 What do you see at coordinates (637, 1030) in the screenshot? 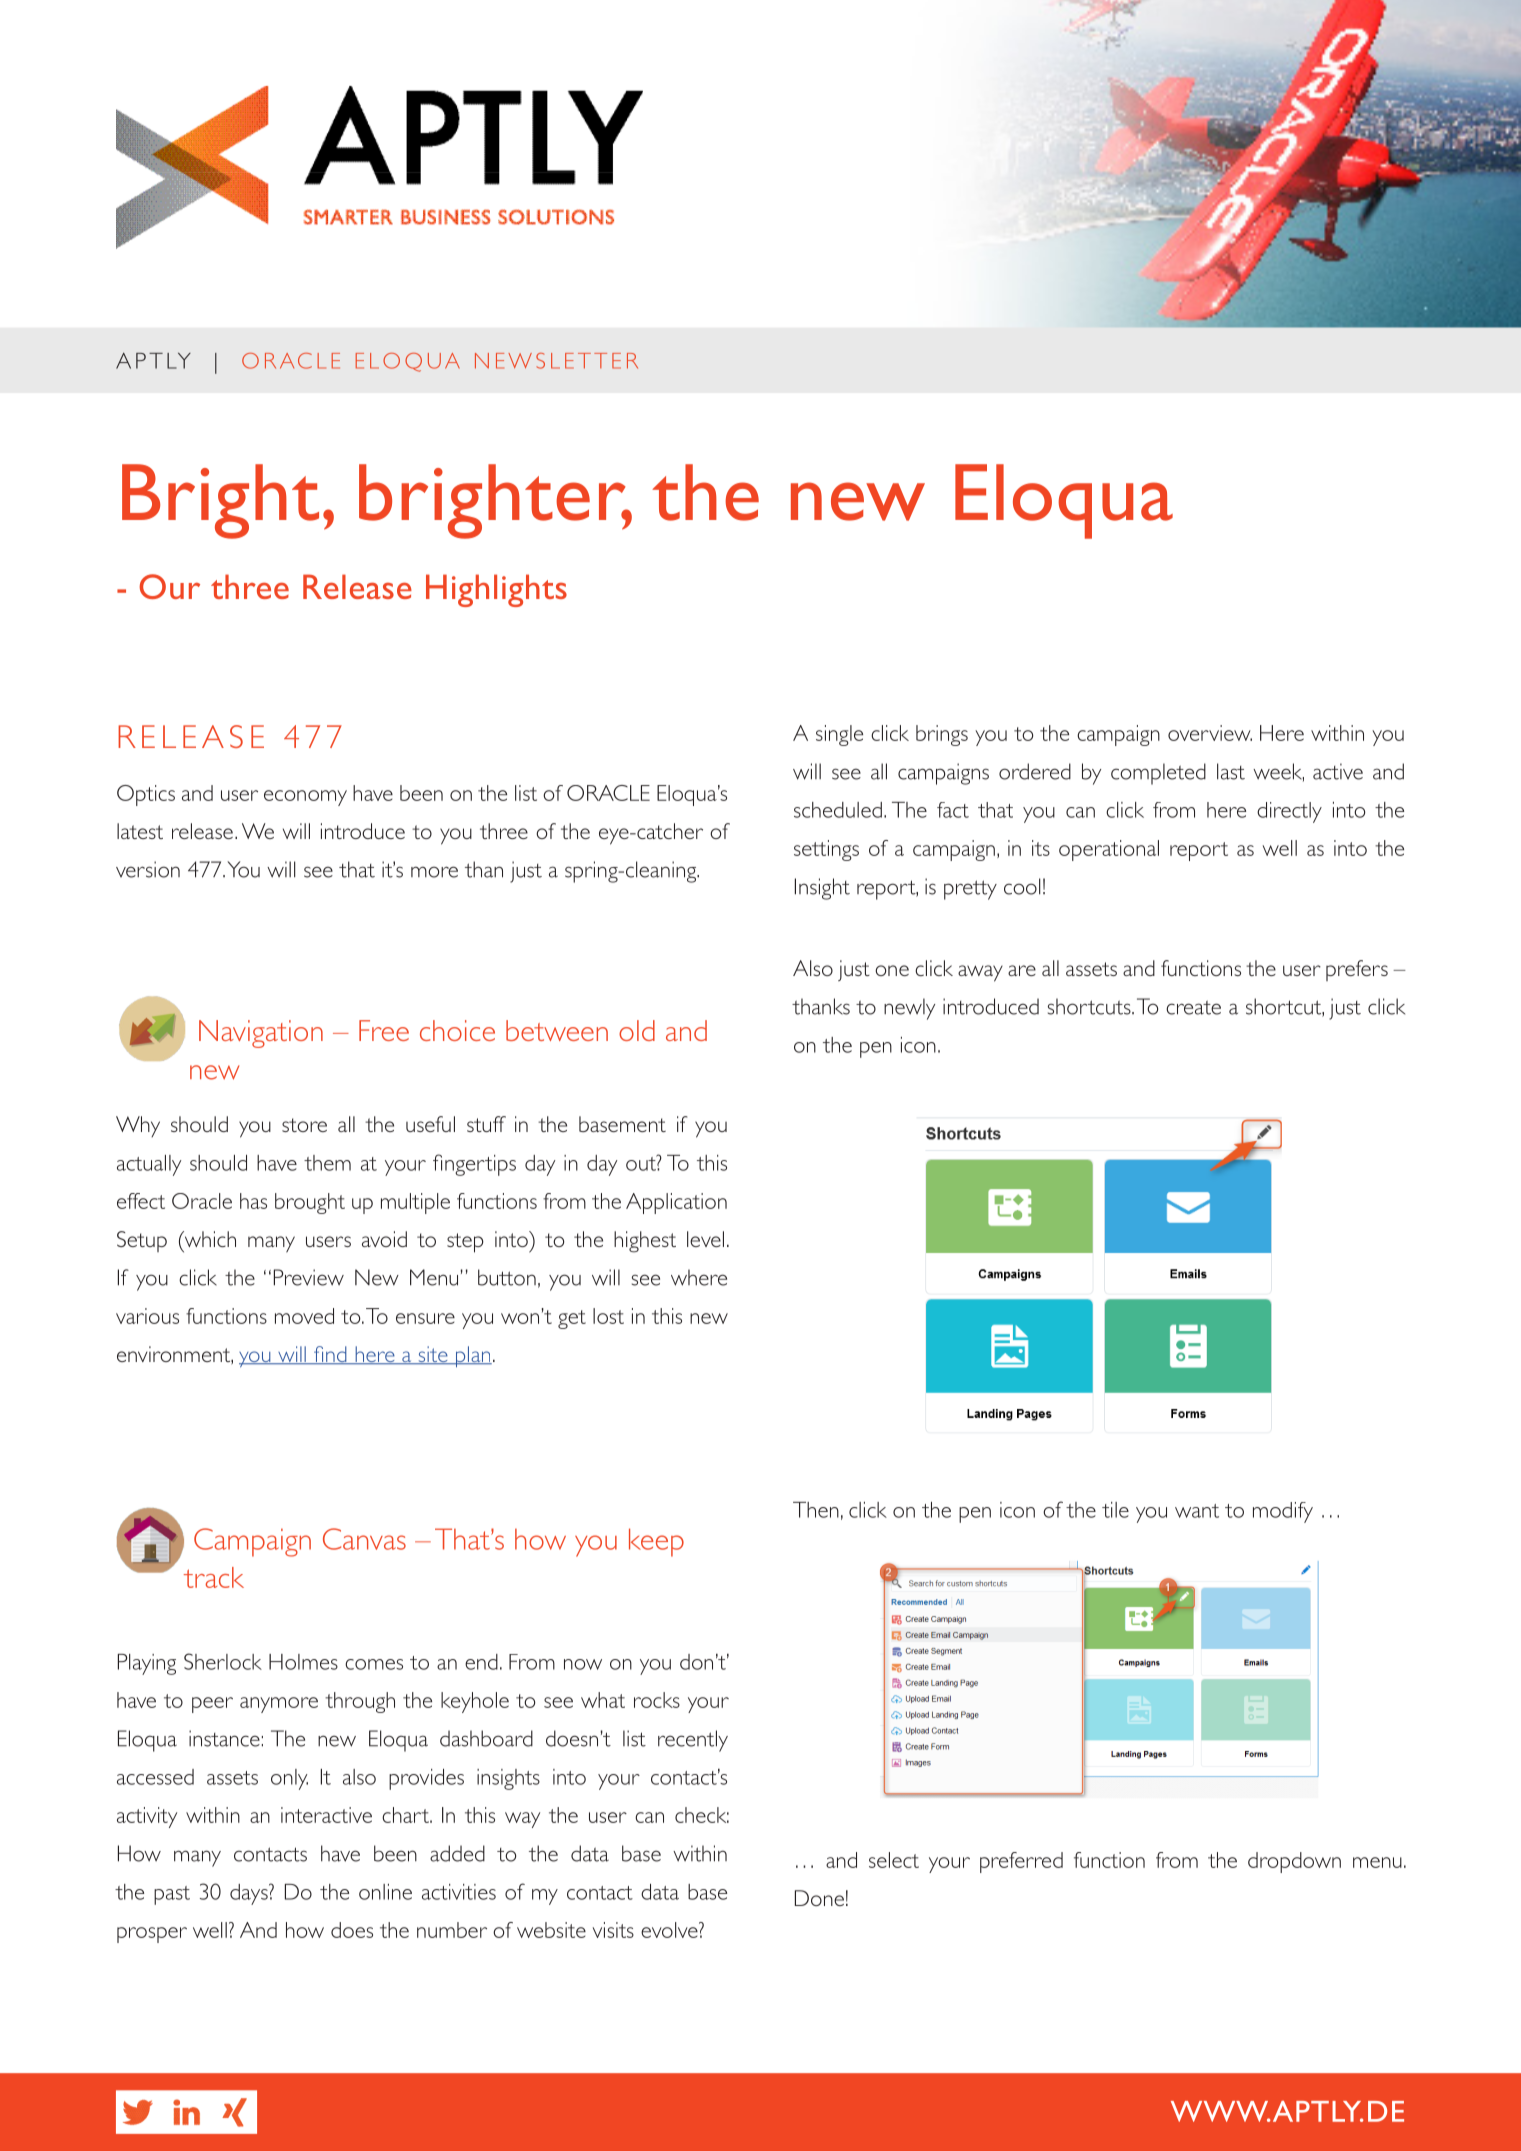
I see `old` at bounding box center [637, 1030].
